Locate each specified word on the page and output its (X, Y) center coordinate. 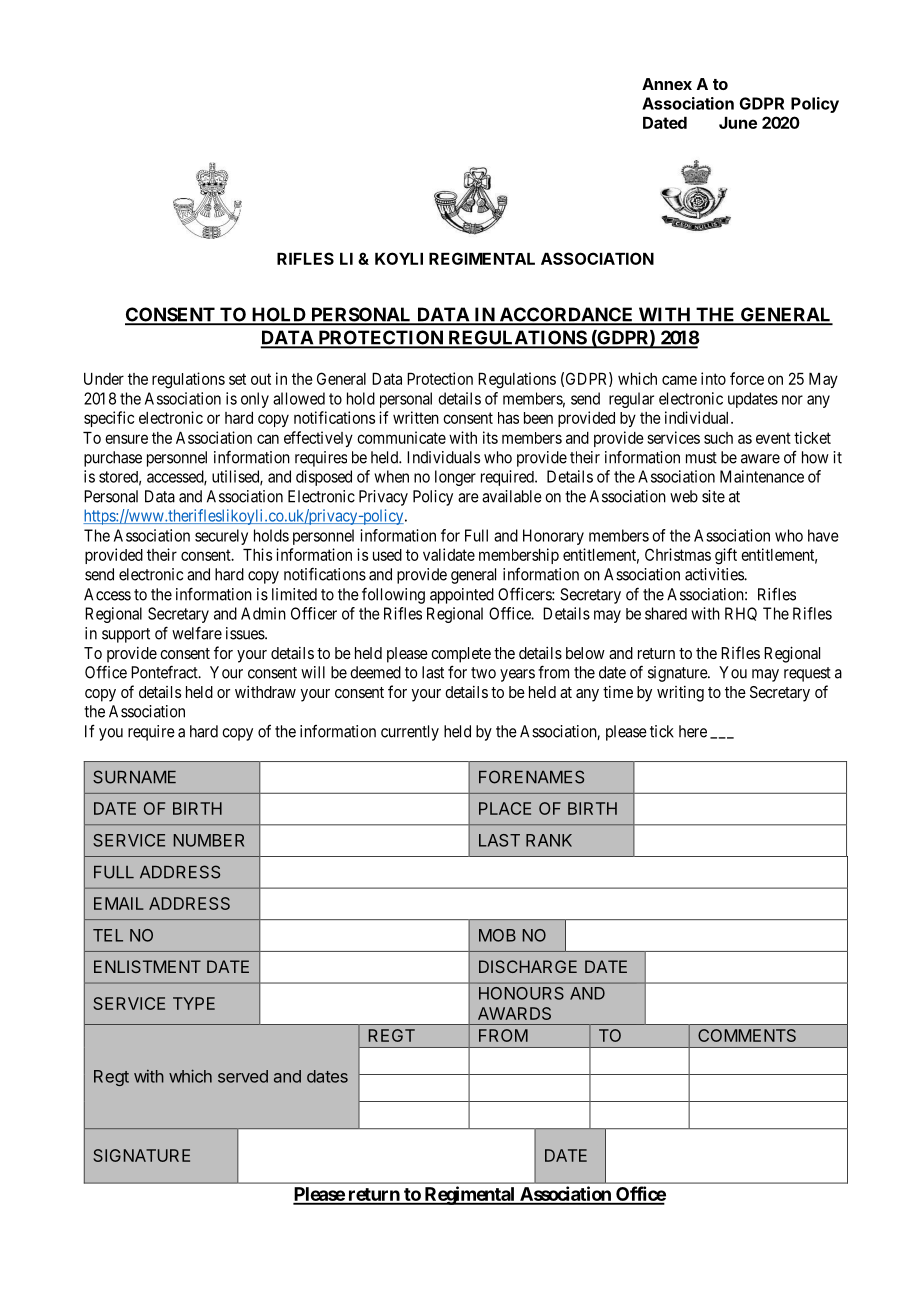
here (693, 731)
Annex (667, 84)
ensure (126, 439)
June (738, 123)
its (490, 437)
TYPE (194, 1003)
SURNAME (134, 777)
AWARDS (514, 1013)
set (237, 379)
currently (410, 733)
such (718, 438)
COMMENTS (747, 1035)
